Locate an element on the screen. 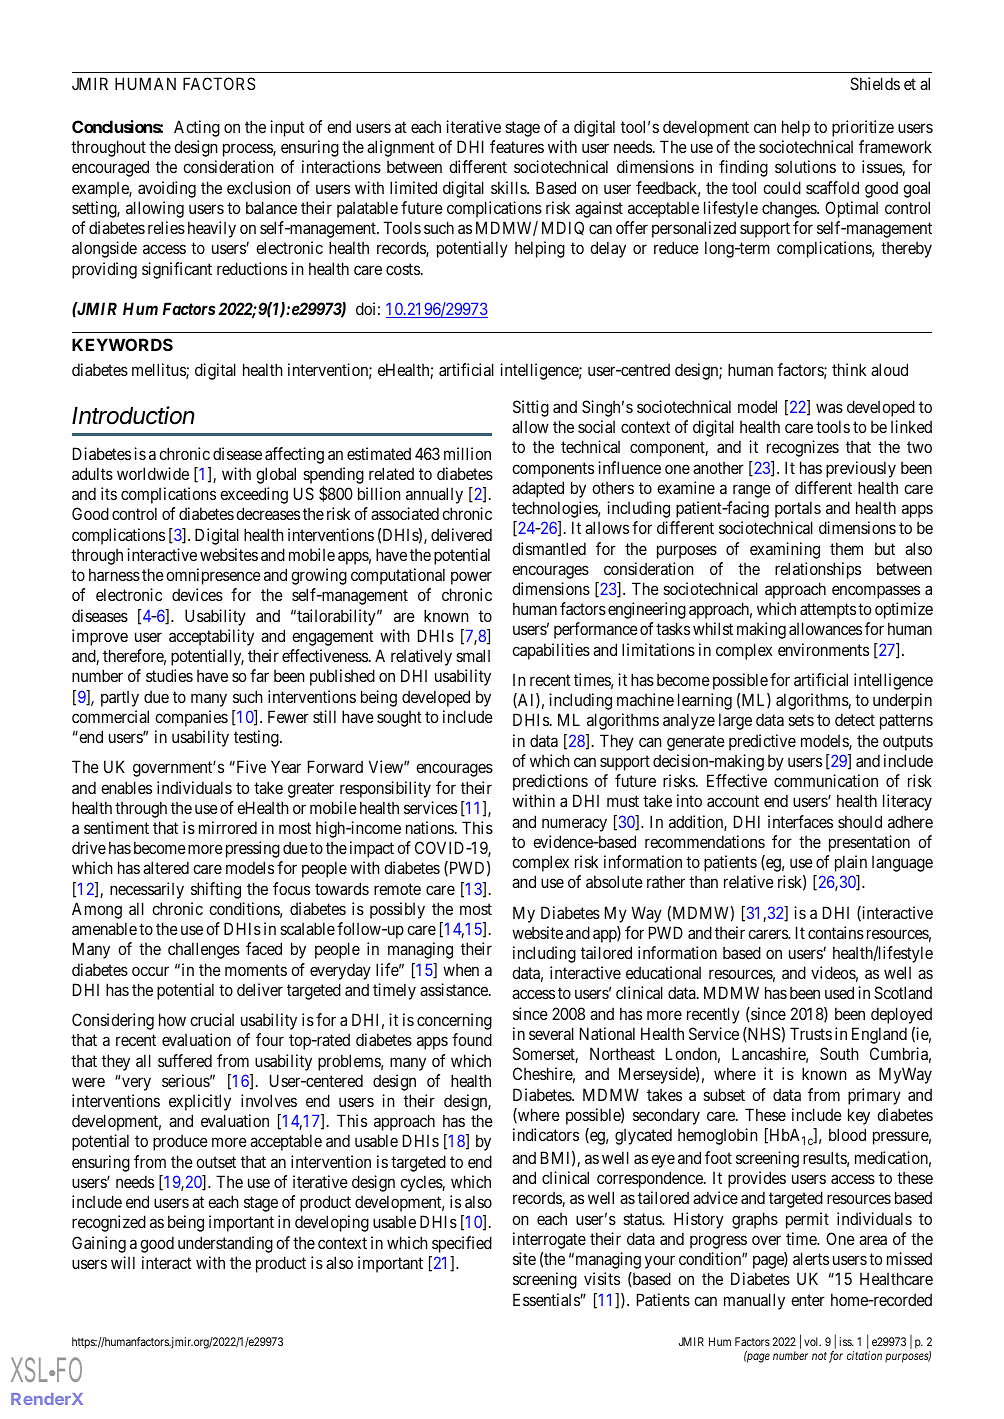 The image size is (1004, 1419). prioritize is located at coordinates (863, 128).
